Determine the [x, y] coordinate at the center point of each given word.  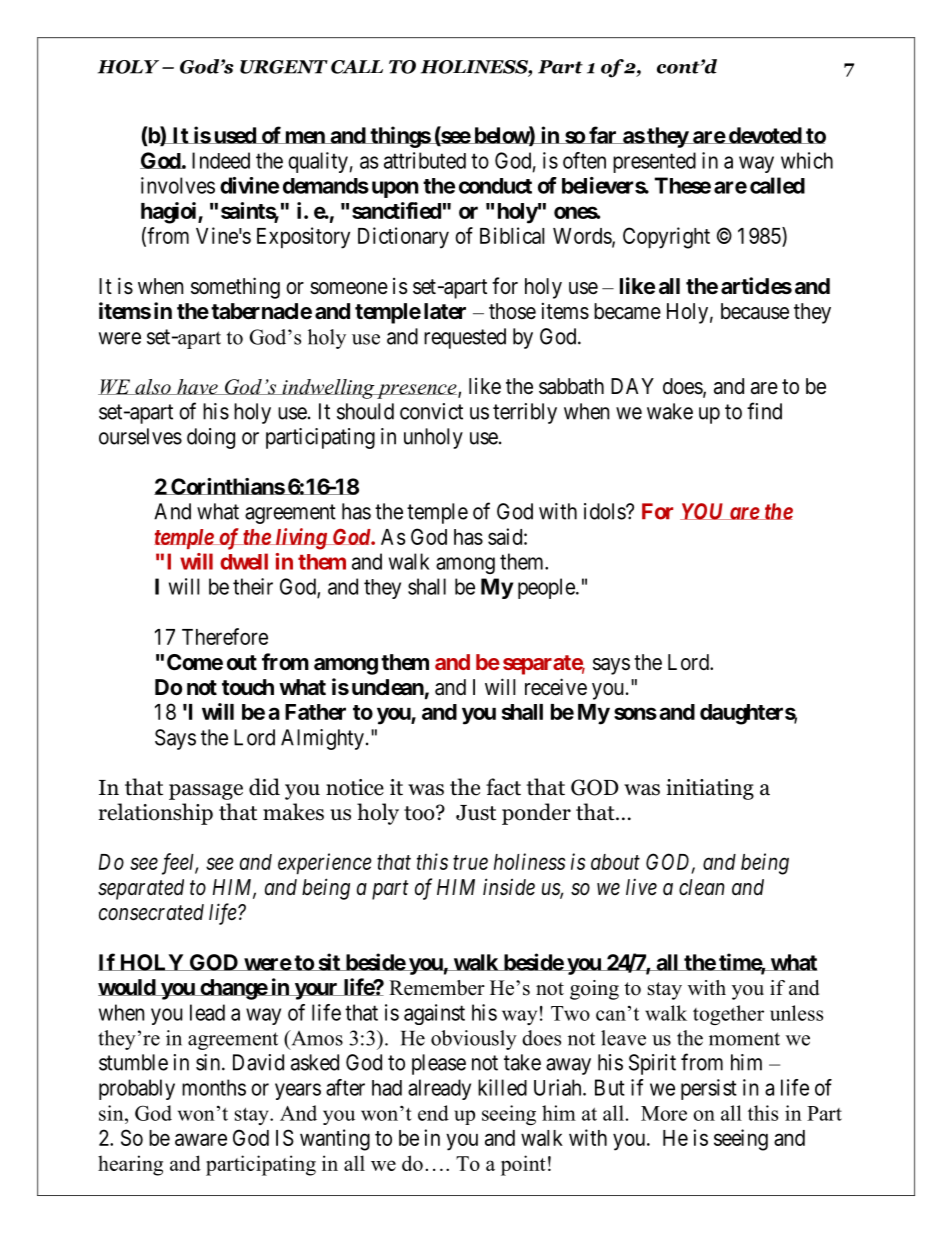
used [234, 135]
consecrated [151, 912]
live [641, 886]
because [755, 311]
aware [201, 1139]
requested [465, 338]
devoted [764, 135]
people [547, 588]
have [197, 387]
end [433, 1113]
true [470, 862]
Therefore [225, 636]
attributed [425, 160]
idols [605, 511]
